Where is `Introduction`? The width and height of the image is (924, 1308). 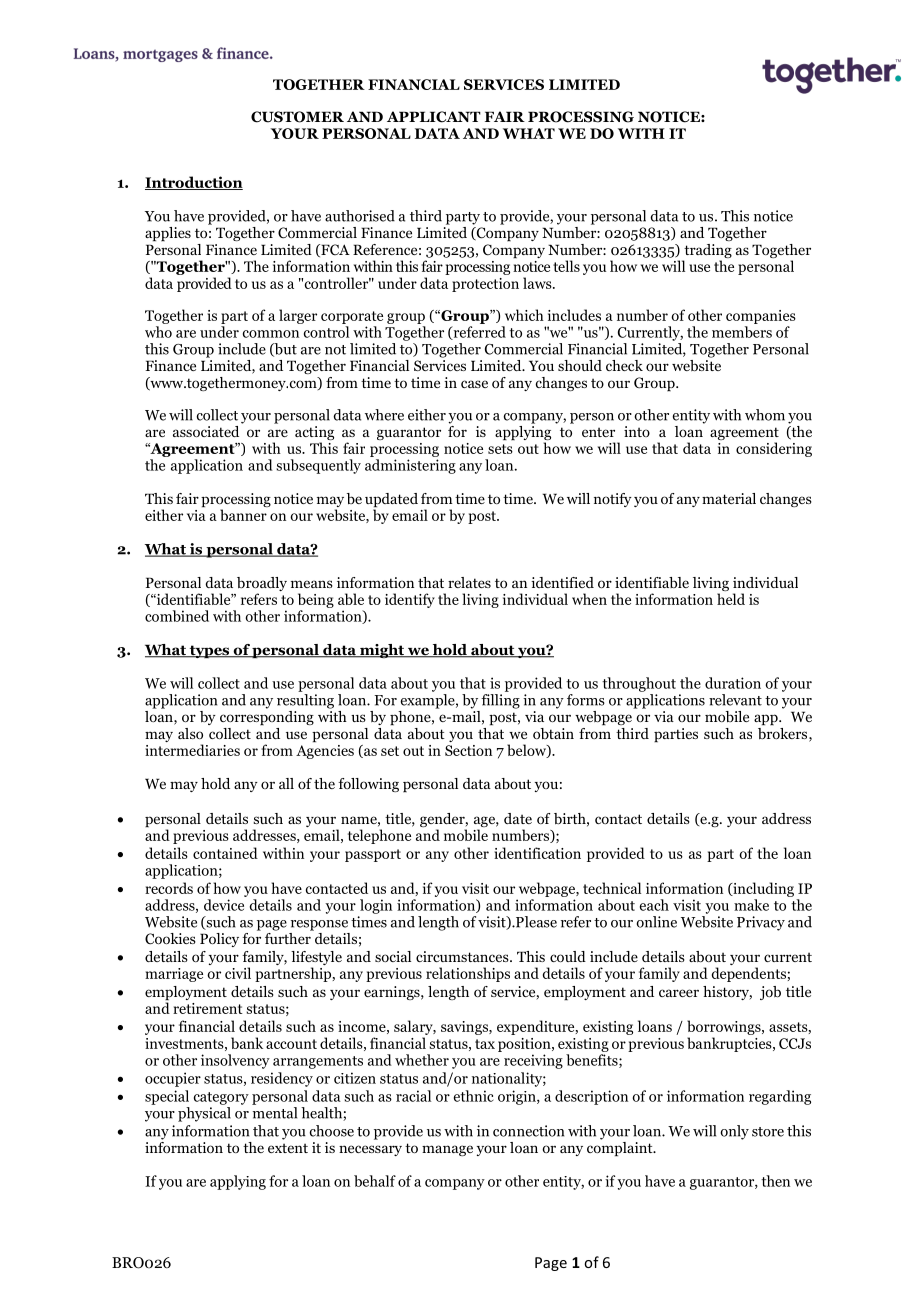
Introduction is located at coordinates (194, 183).
